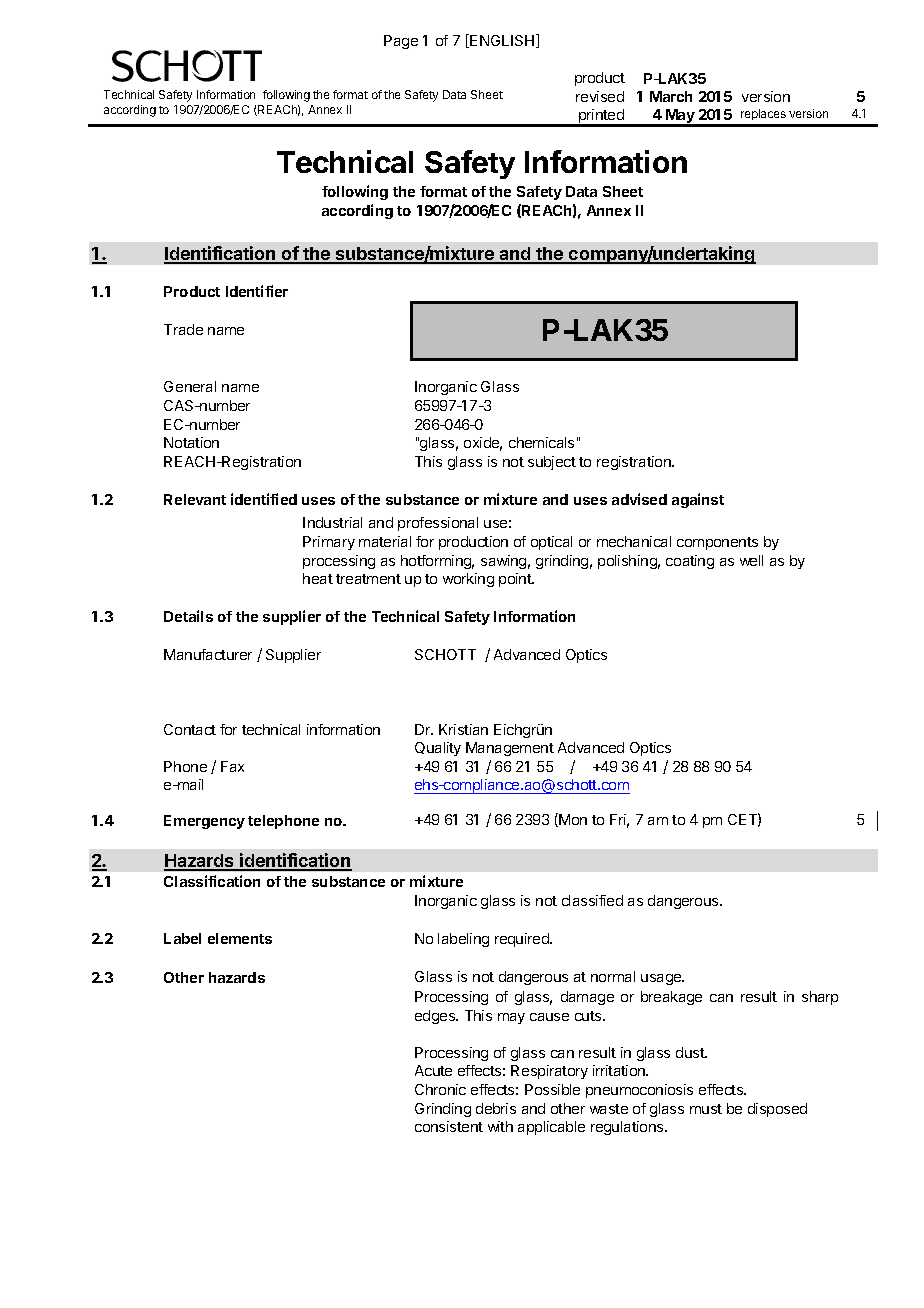 The height and width of the screenshot is (1308, 924). What do you see at coordinates (751, 560) in the screenshot?
I see `well` at bounding box center [751, 560].
